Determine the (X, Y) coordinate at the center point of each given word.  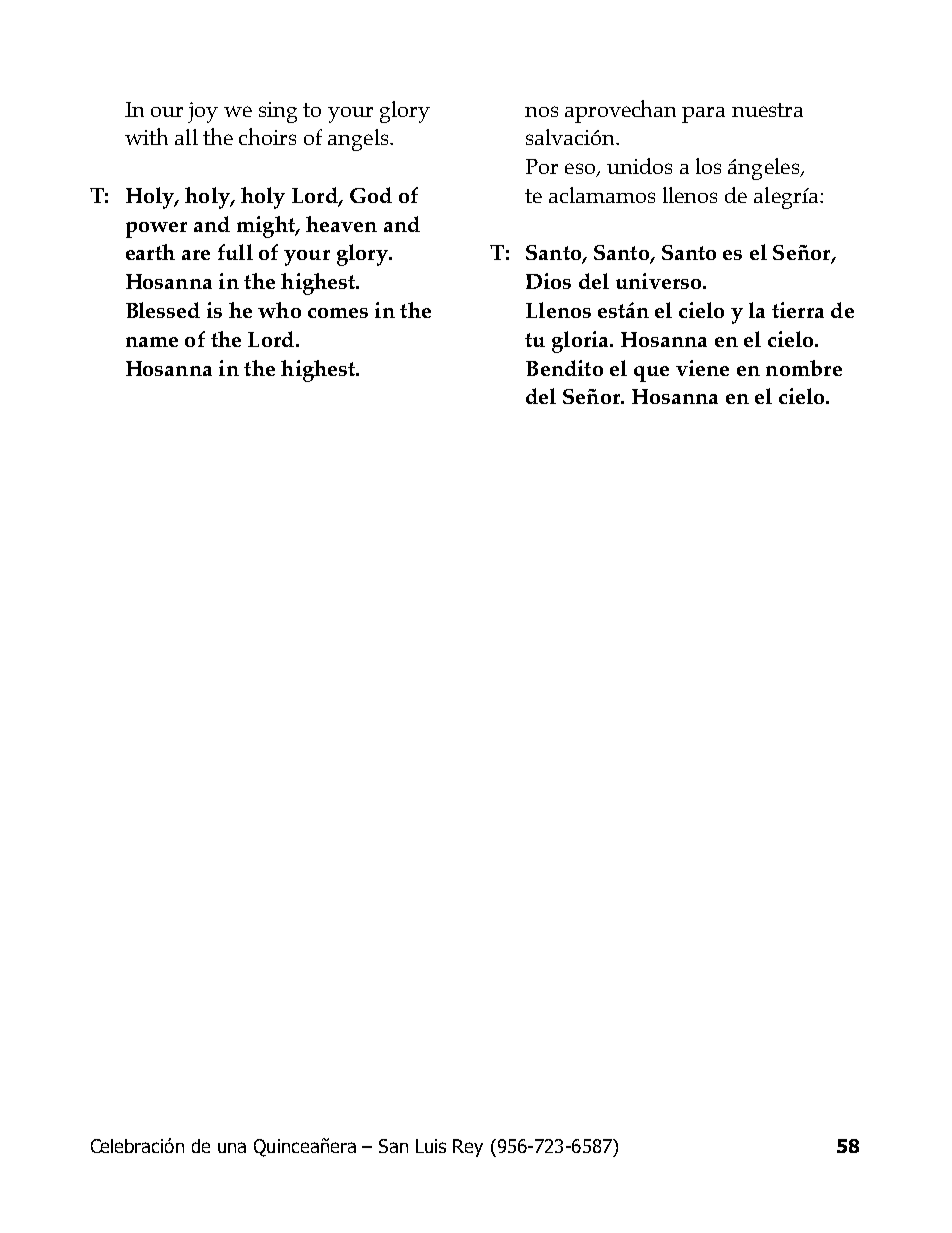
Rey (468, 1148)
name (152, 342)
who (279, 310)
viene (702, 368)
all (186, 137)
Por (542, 166)
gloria (581, 342)
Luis (431, 1146)
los (708, 166)
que (651, 374)
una (232, 1147)
